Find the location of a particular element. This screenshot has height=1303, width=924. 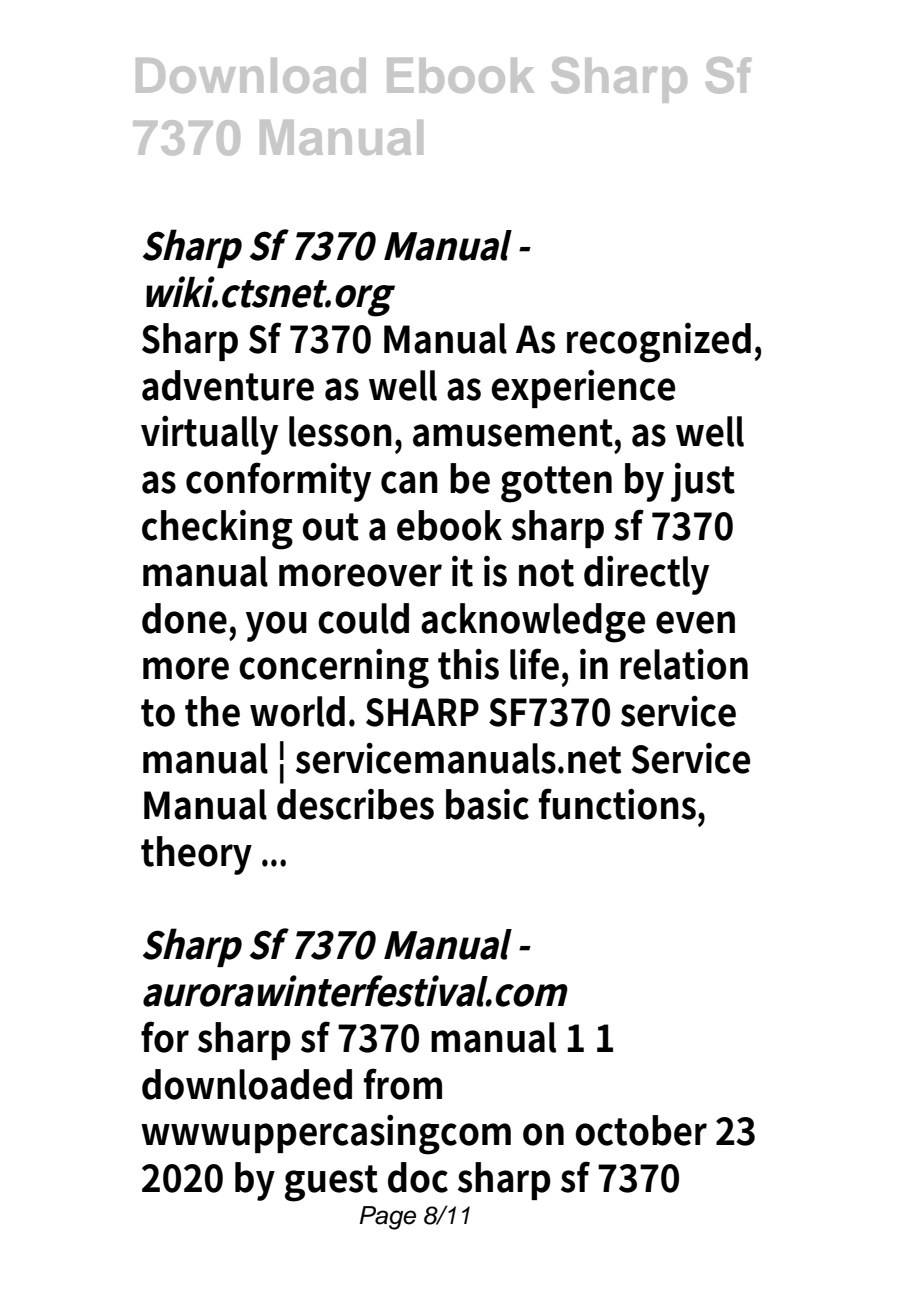

you is located at coordinates (276, 626).
